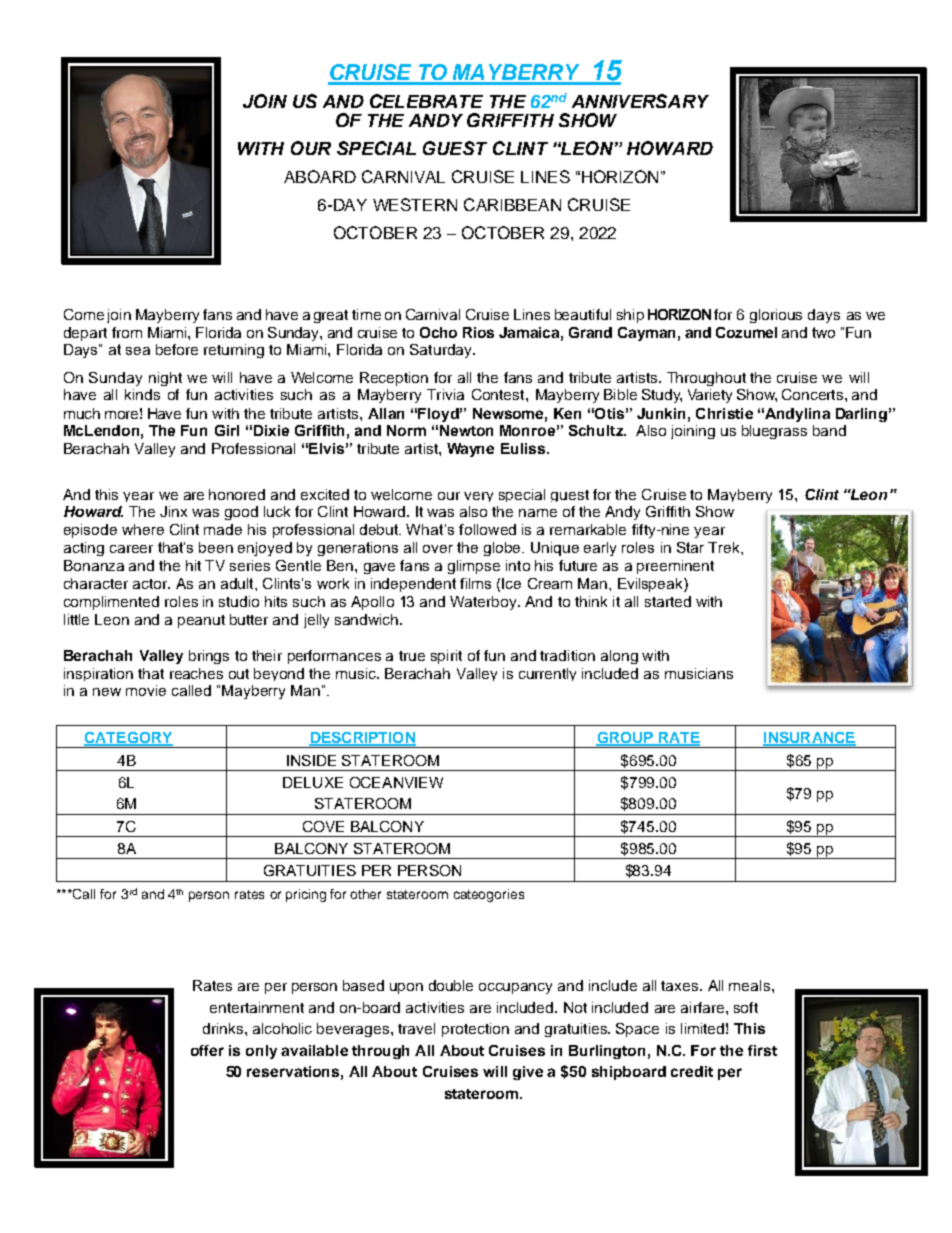 This screenshot has width=952, height=1233. What do you see at coordinates (512, 204) in the screenshot?
I see `CARIBBEAN` at bounding box center [512, 204].
